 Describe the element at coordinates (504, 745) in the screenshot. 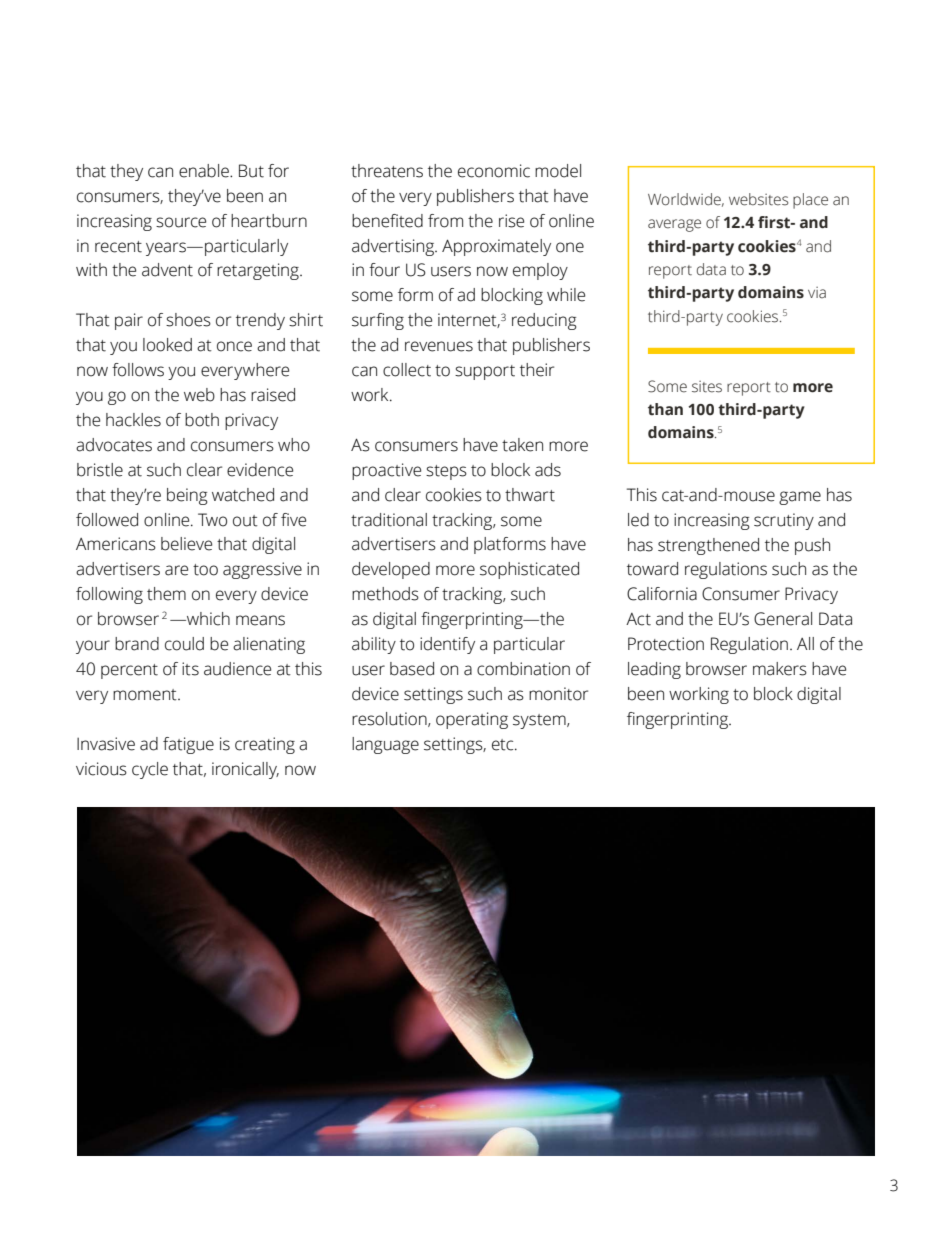

I see `etc` at that location.
